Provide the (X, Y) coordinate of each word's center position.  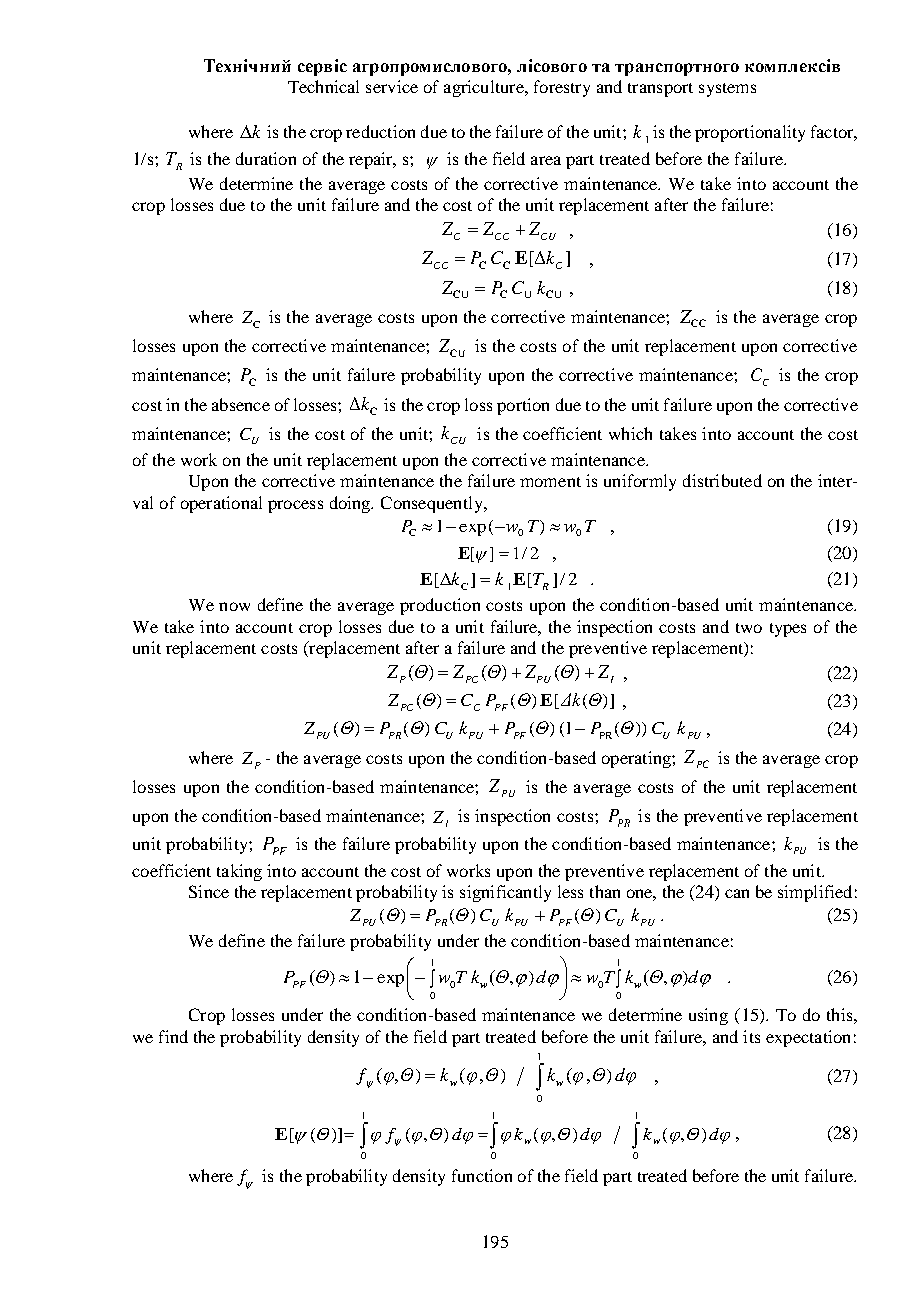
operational (221, 504)
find (173, 1036)
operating (637, 759)
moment (550, 482)
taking (239, 872)
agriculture (485, 88)
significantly (505, 893)
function (482, 1175)
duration (266, 158)
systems (727, 90)
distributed (722, 480)
